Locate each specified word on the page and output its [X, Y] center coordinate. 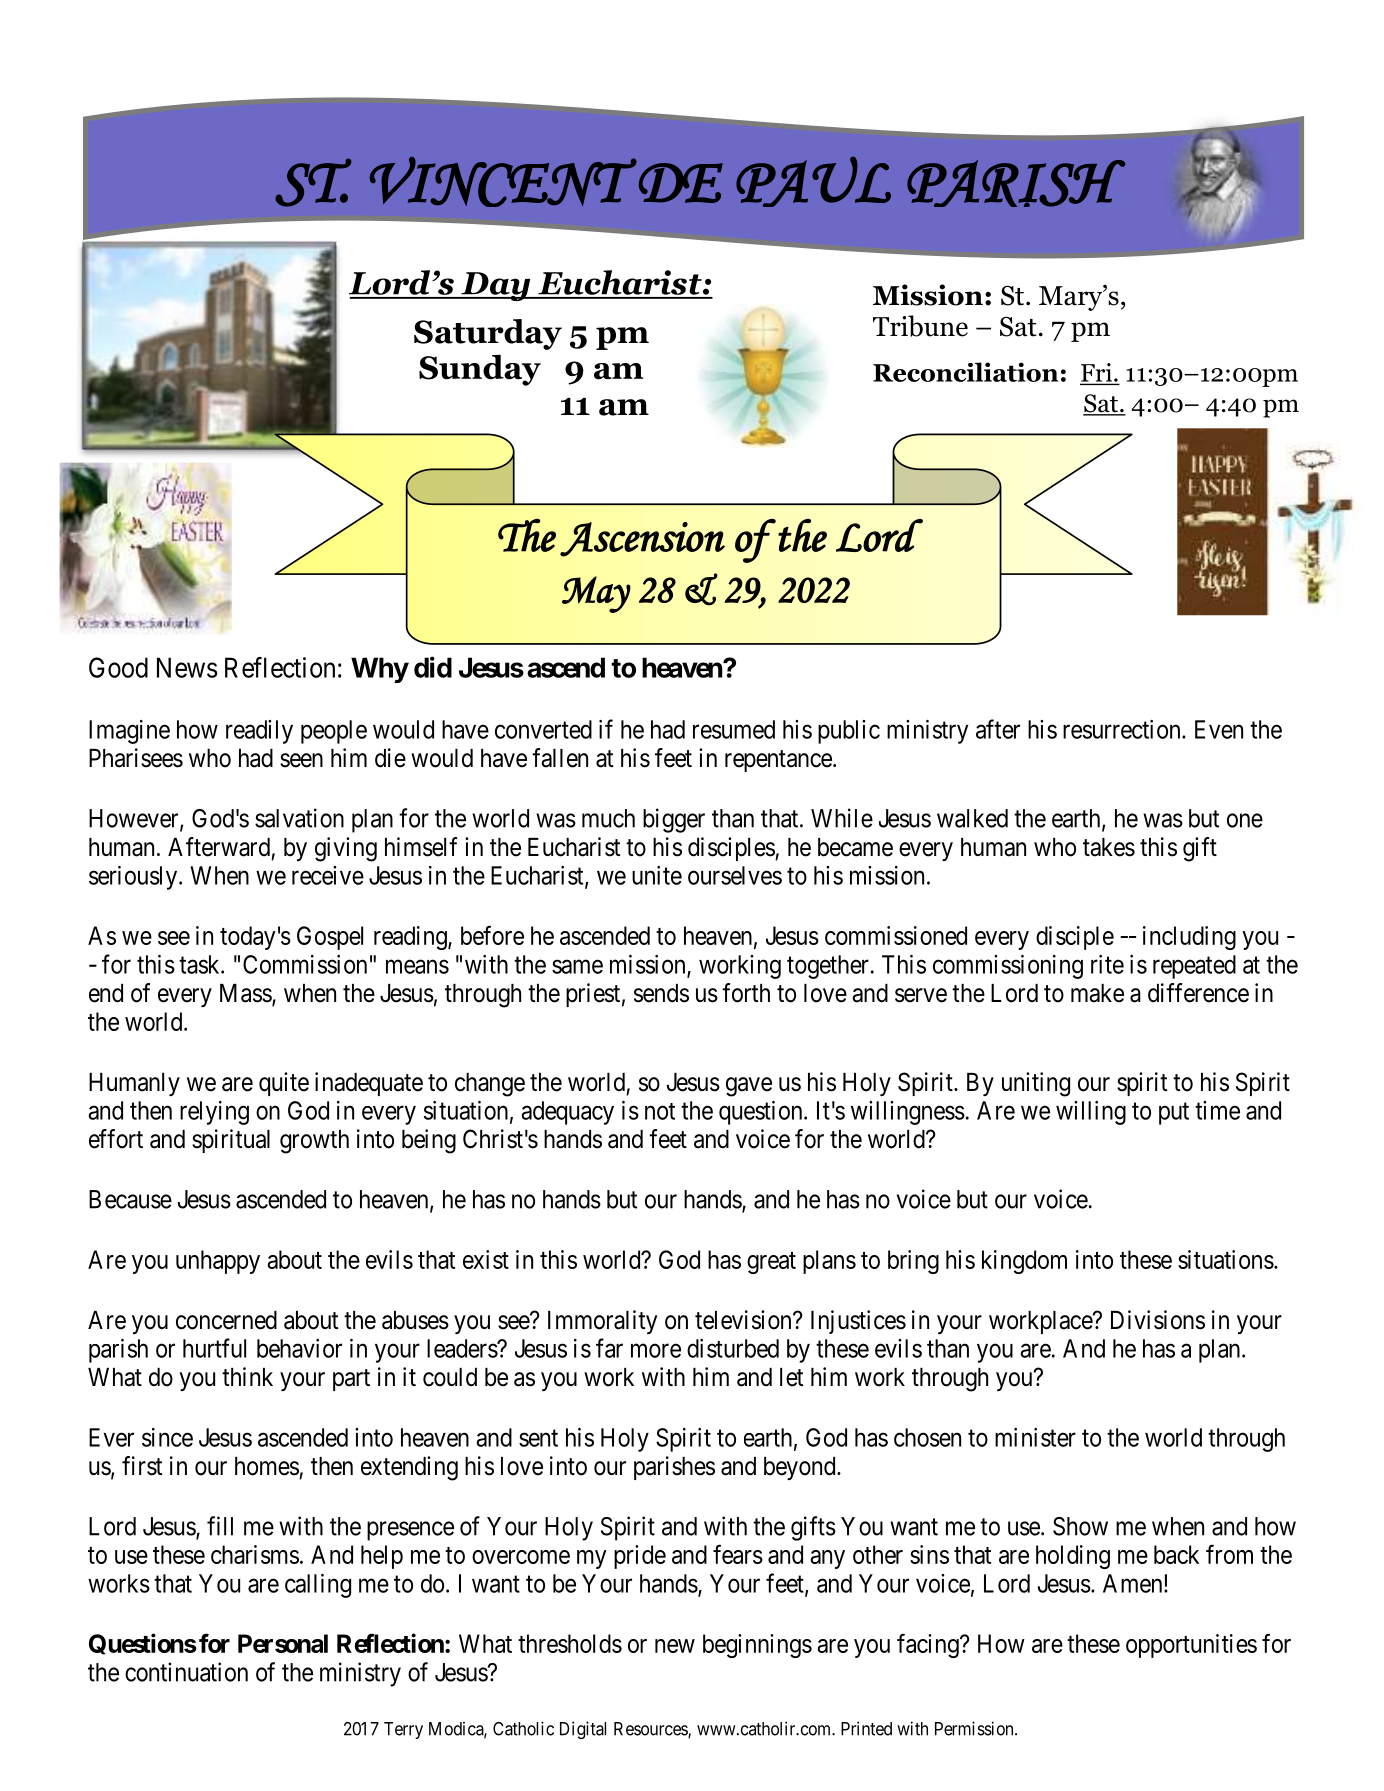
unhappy [218, 1262]
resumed [734, 729]
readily [259, 732]
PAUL [813, 182]
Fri [1097, 373]
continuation [186, 1672]
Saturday [488, 334]
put [1174, 1114]
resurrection [1123, 729]
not [660, 1111]
